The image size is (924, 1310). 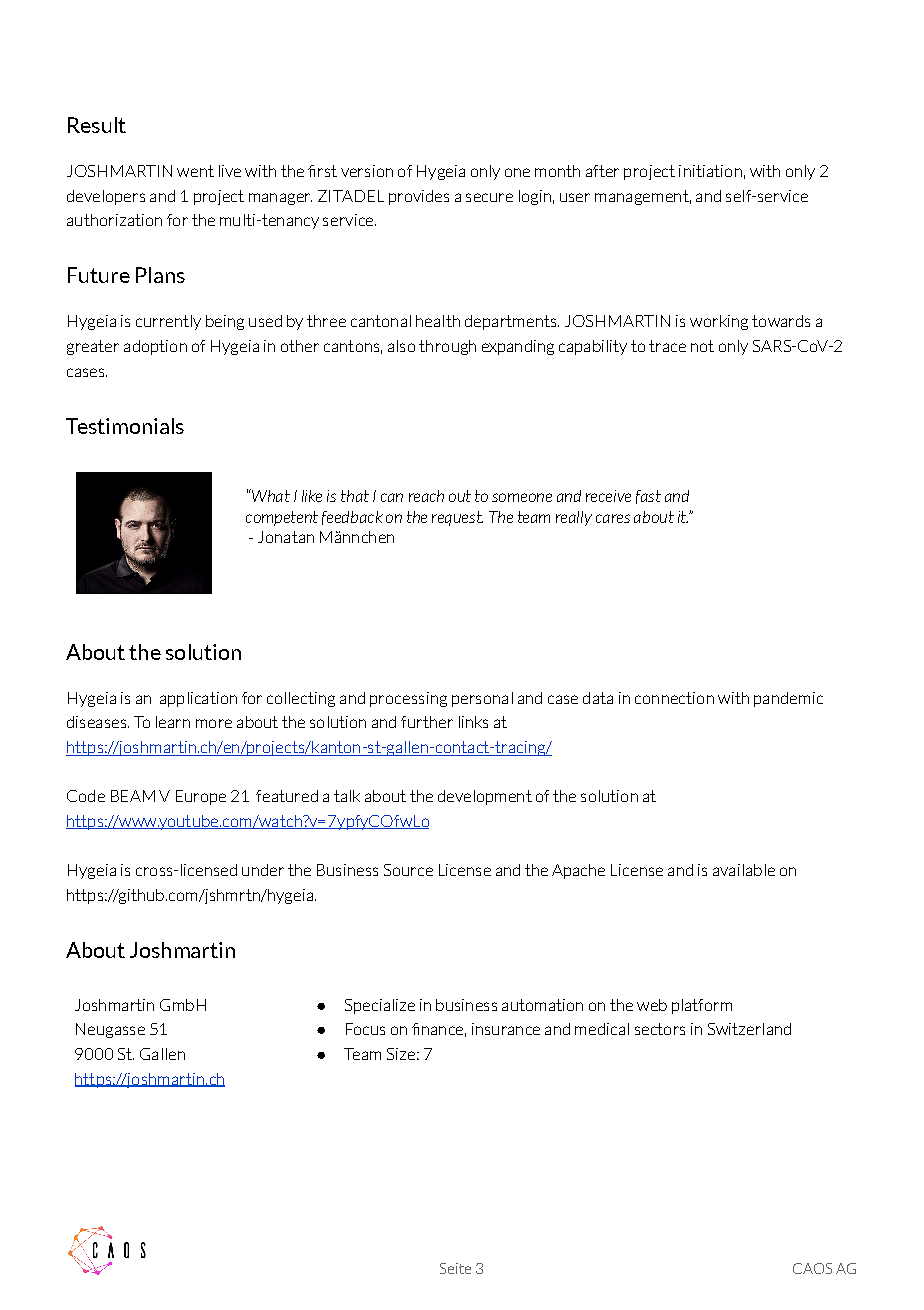 What do you see at coordinates (401, 1054) in the document?
I see `Size` at bounding box center [401, 1054].
